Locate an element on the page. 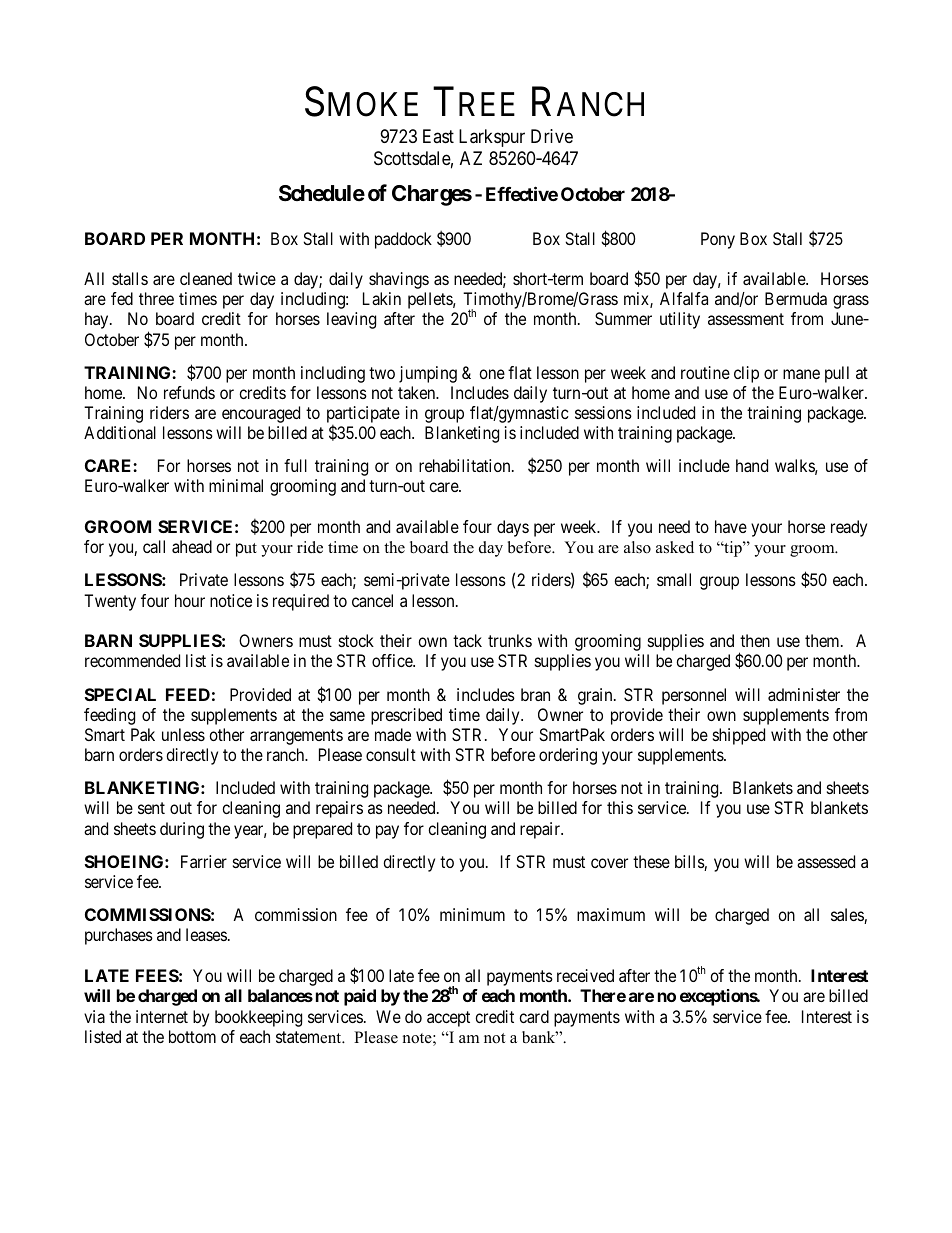 The image size is (952, 1233). Pony is located at coordinates (718, 240).
